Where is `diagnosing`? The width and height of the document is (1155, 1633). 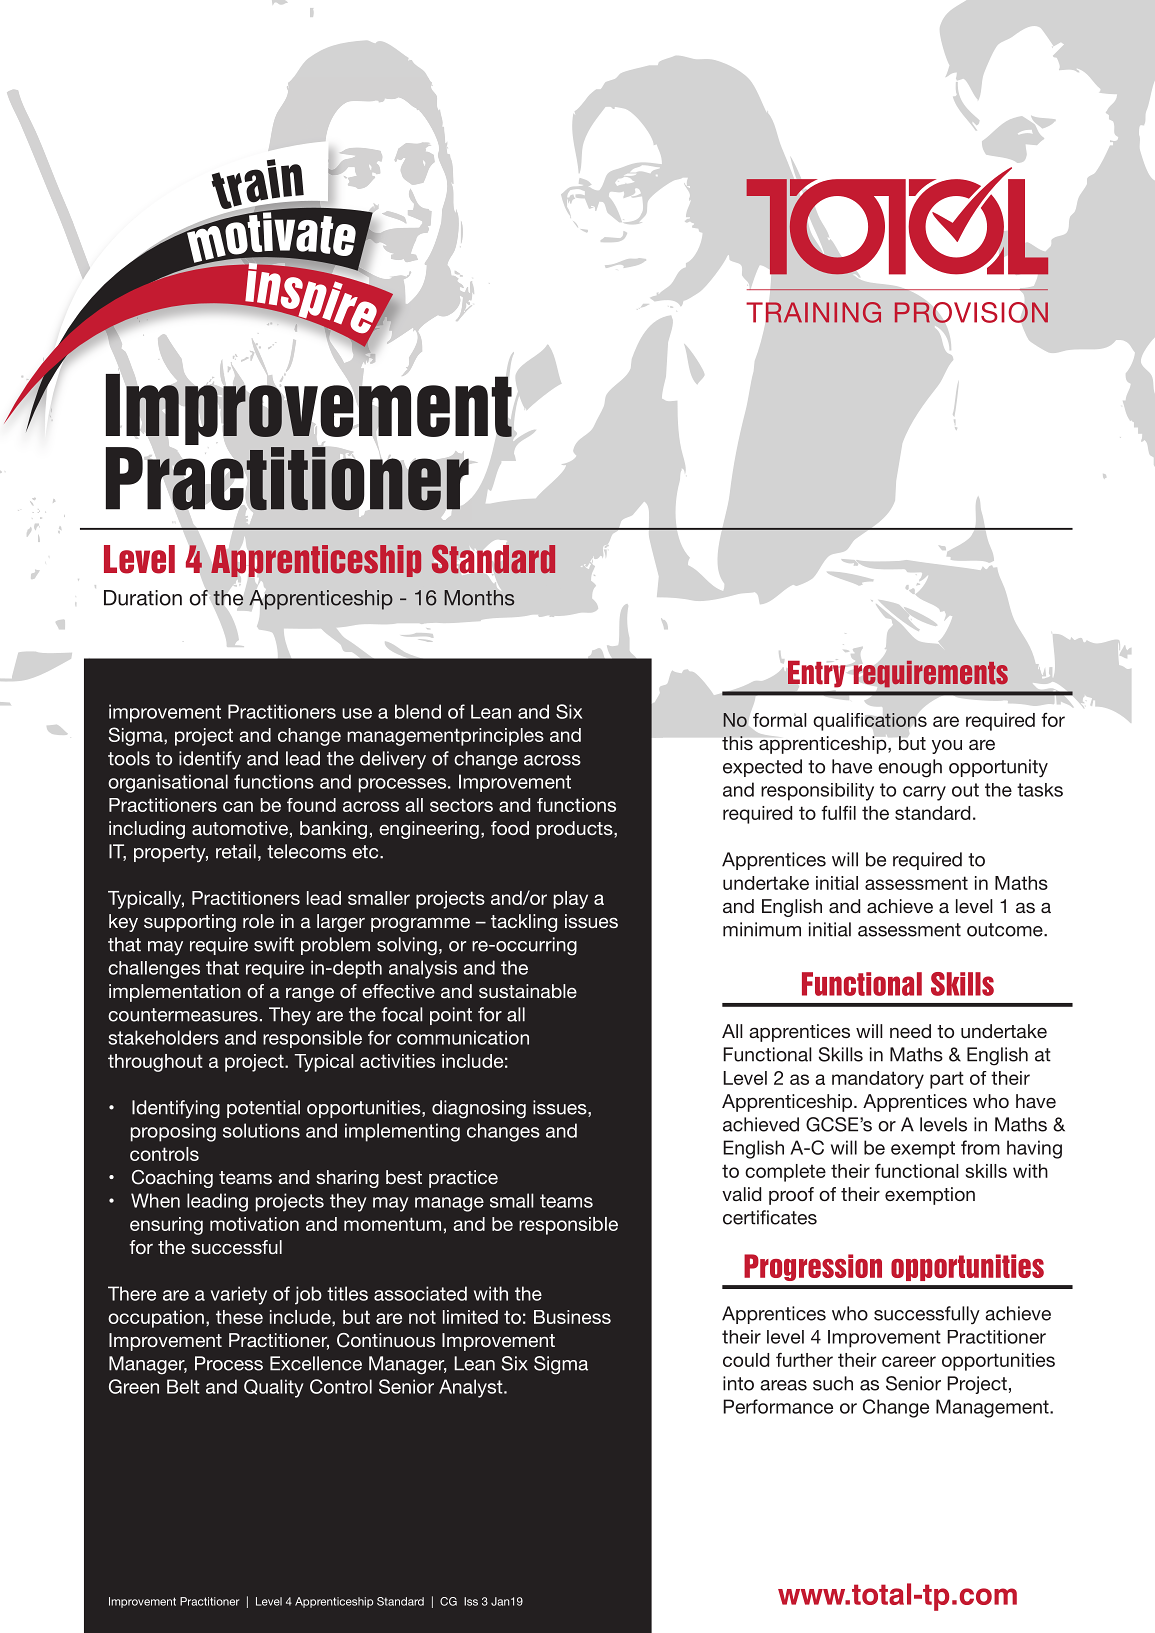 diagnosing is located at coordinates (479, 1109).
